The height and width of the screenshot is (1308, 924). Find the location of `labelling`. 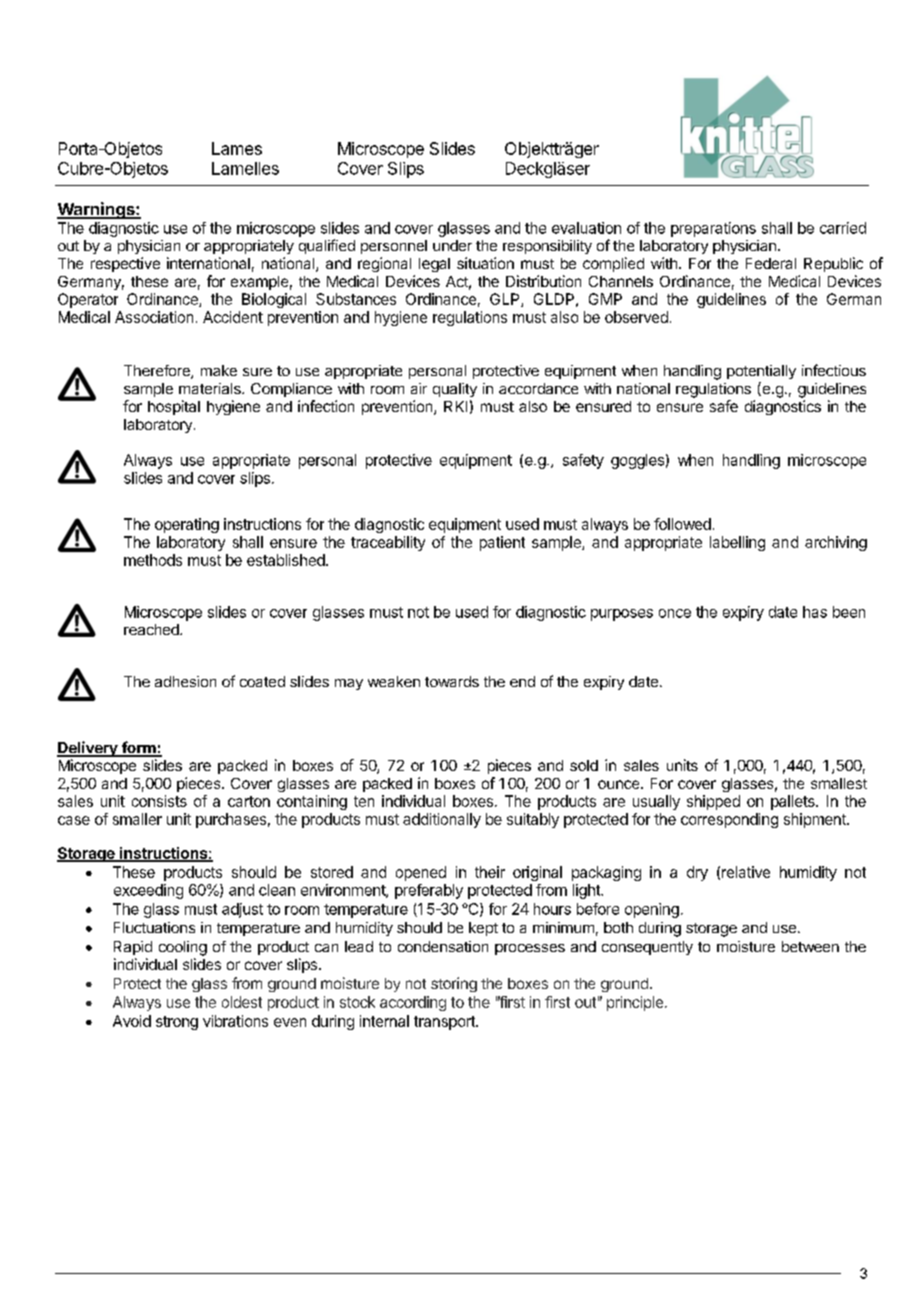

labelling is located at coordinates (737, 543).
